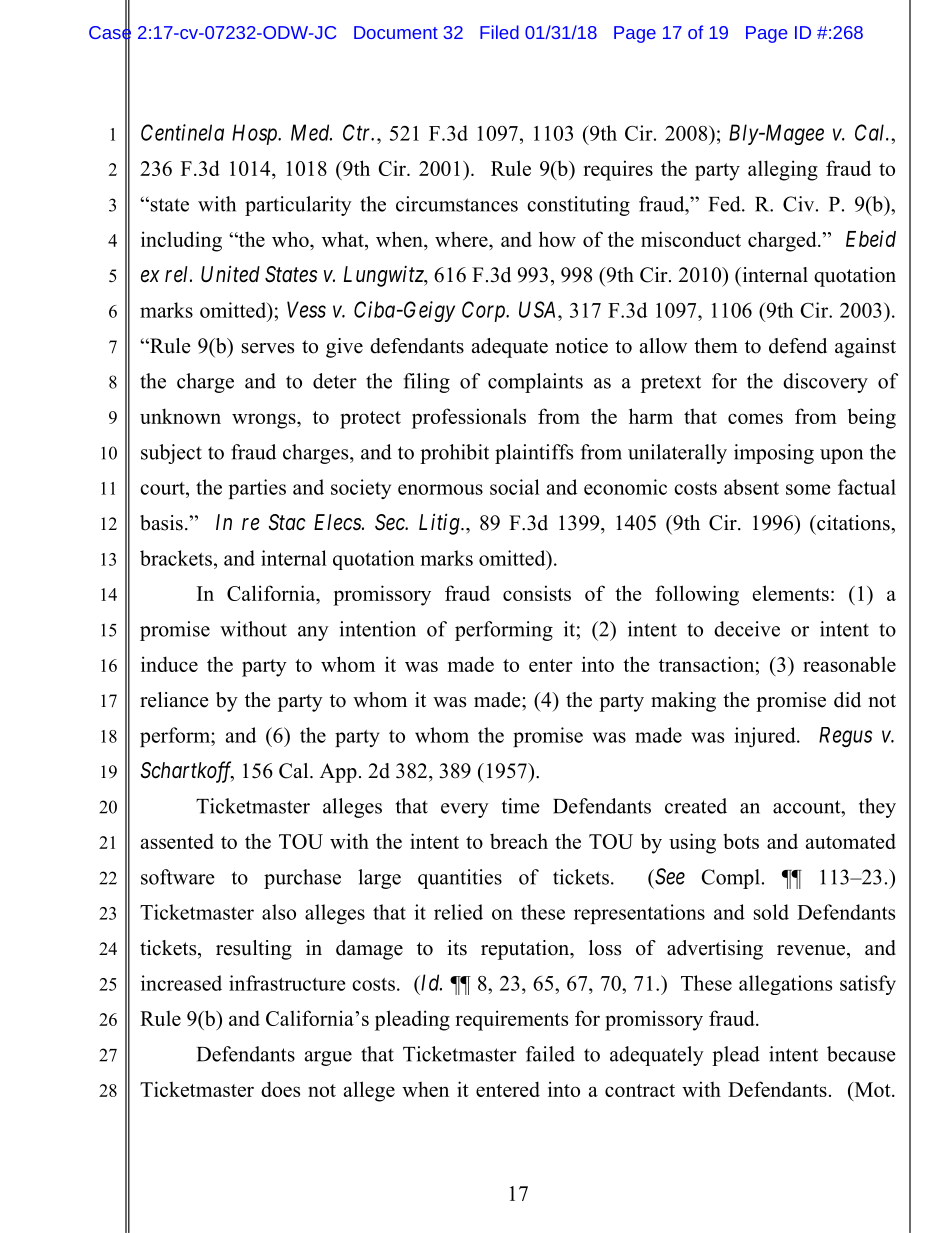  Describe the element at coordinates (521, 806) in the page. I see `time` at that location.
